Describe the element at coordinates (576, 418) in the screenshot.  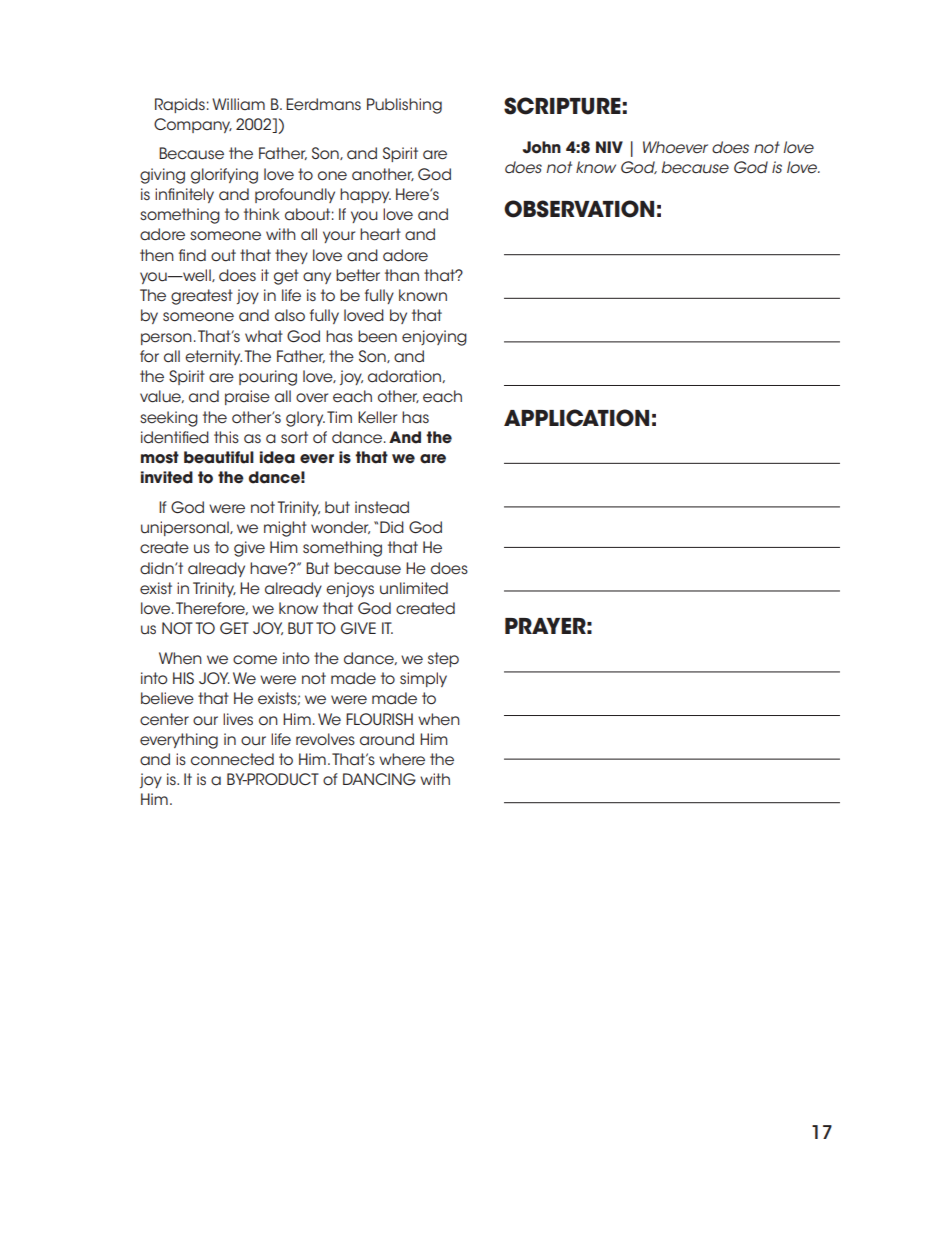
I see `APPLICATION` at that location.
